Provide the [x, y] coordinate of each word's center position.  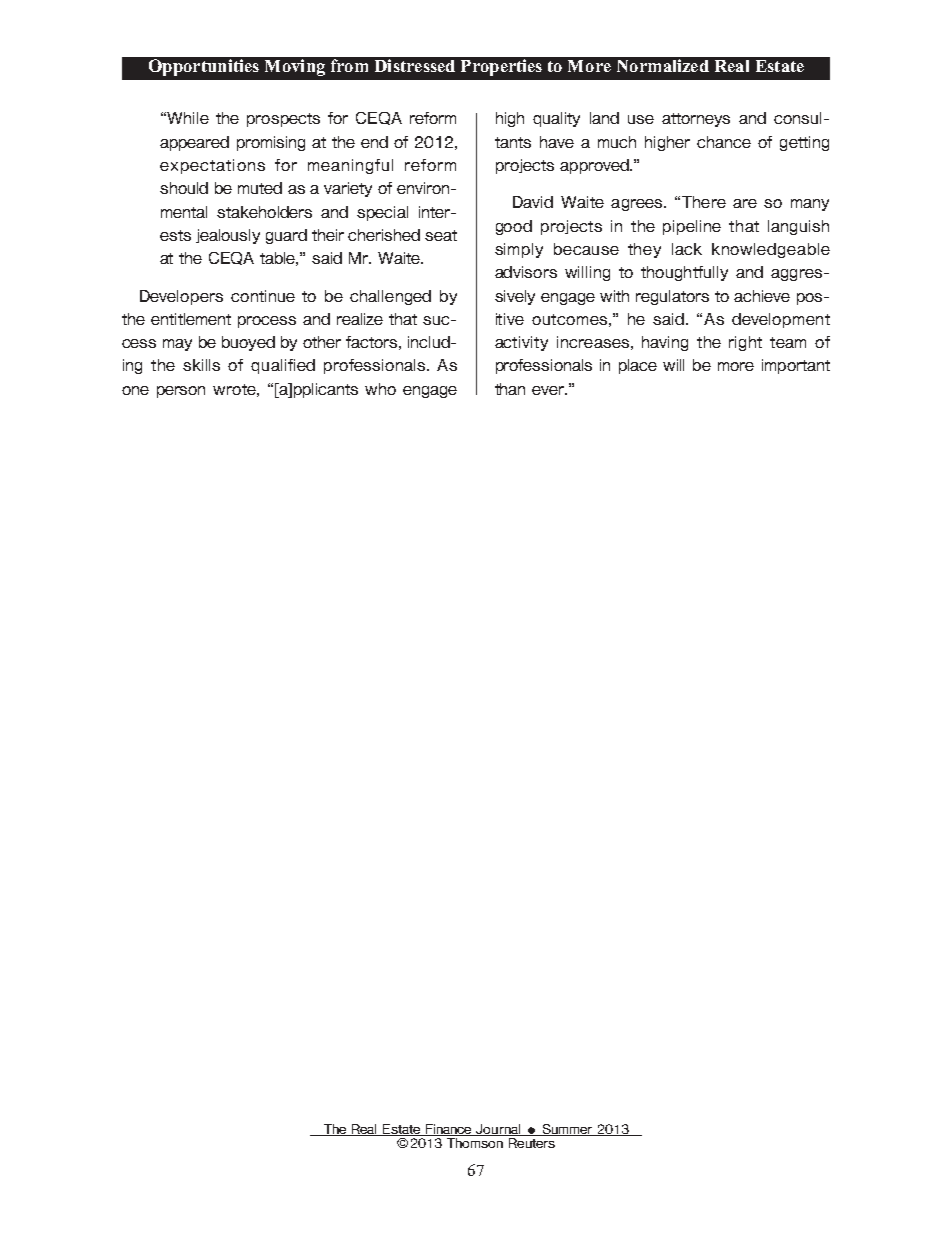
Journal [499, 1130]
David [533, 202]
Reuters [532, 1141]
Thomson [475, 1141]
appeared [194, 143]
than [510, 389]
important [796, 366]
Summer [567, 1130]
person [181, 392]
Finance [449, 1130]
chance [724, 142]
